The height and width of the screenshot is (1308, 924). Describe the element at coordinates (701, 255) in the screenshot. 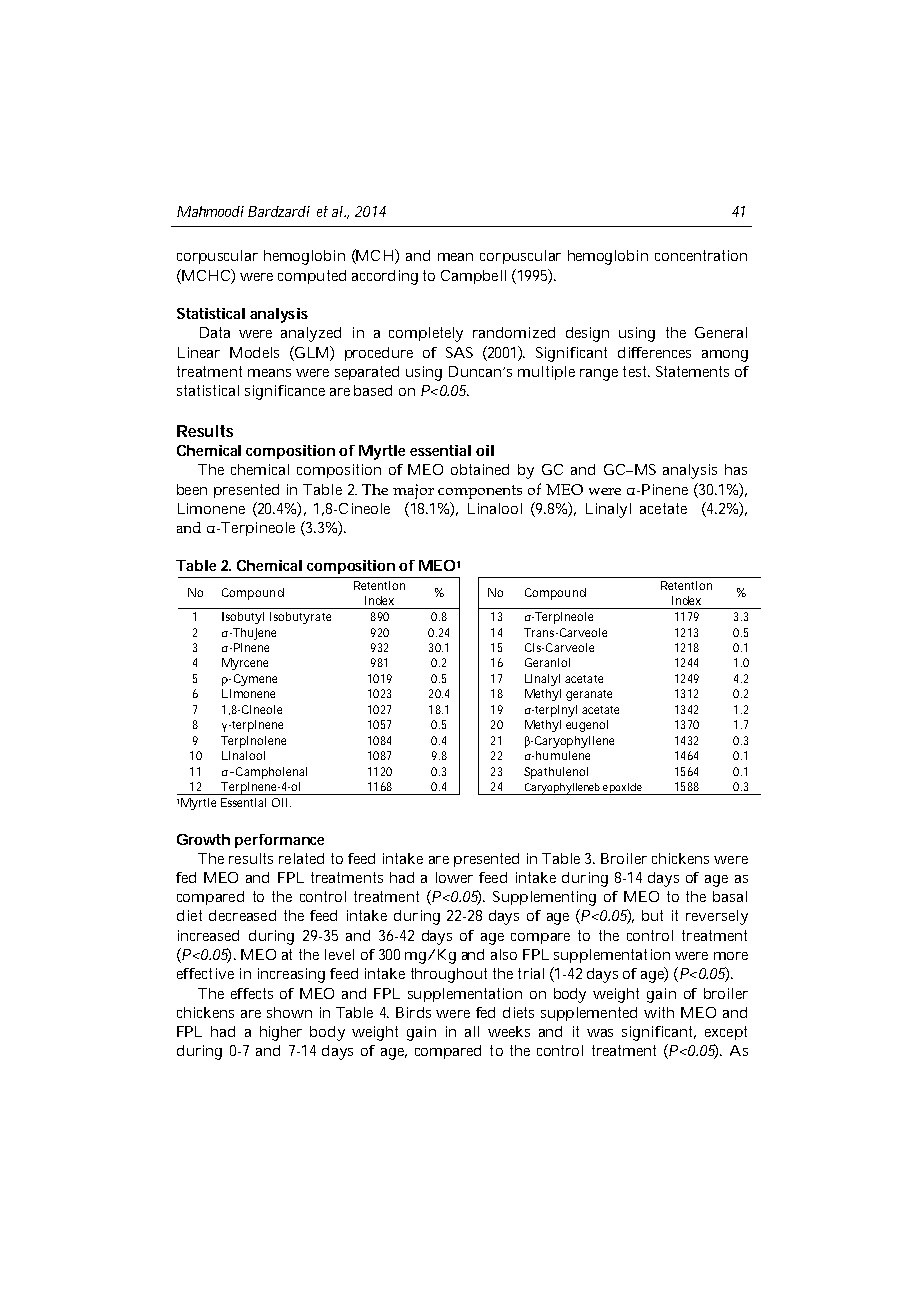

I see `concentration` at that location.
